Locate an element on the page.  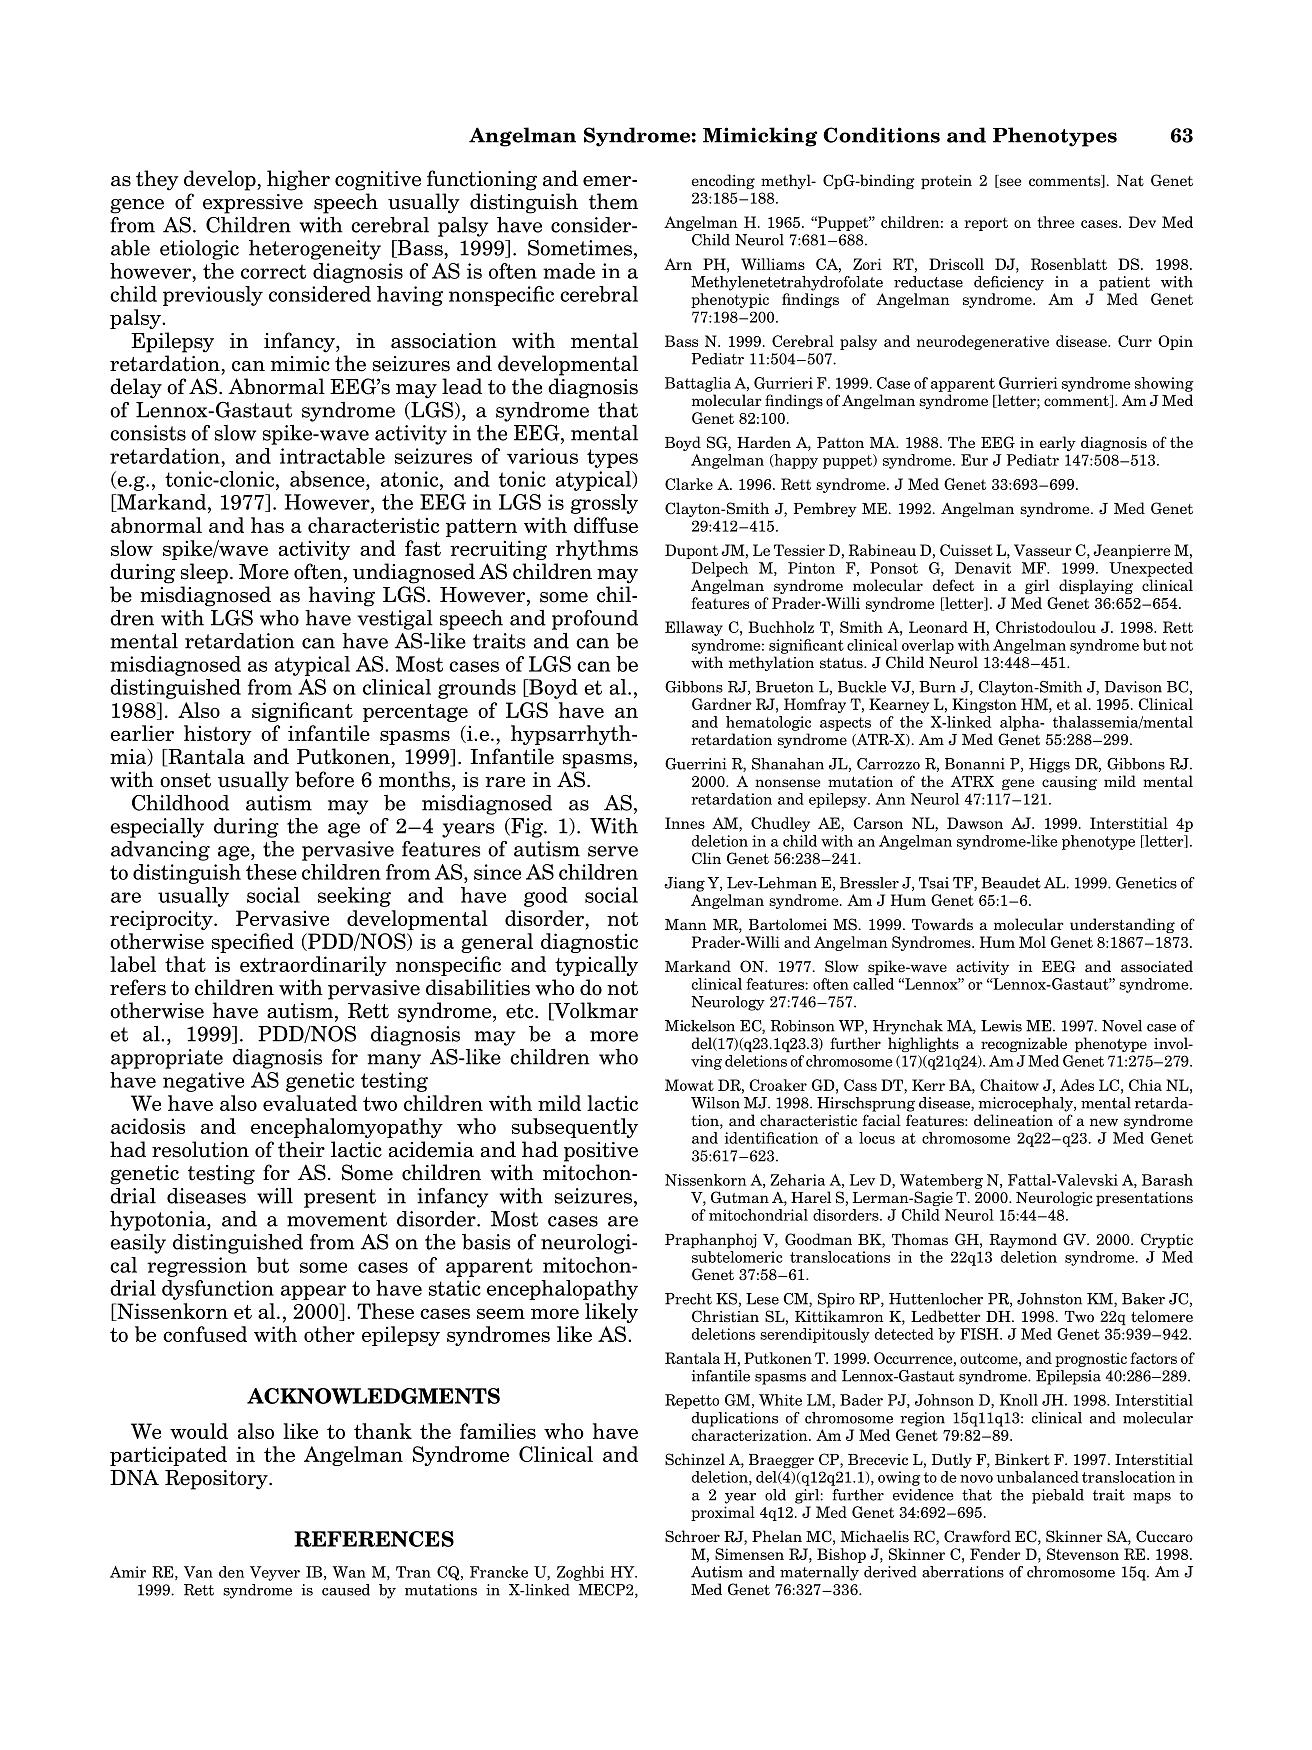
evaluated is located at coordinates (310, 1103).
